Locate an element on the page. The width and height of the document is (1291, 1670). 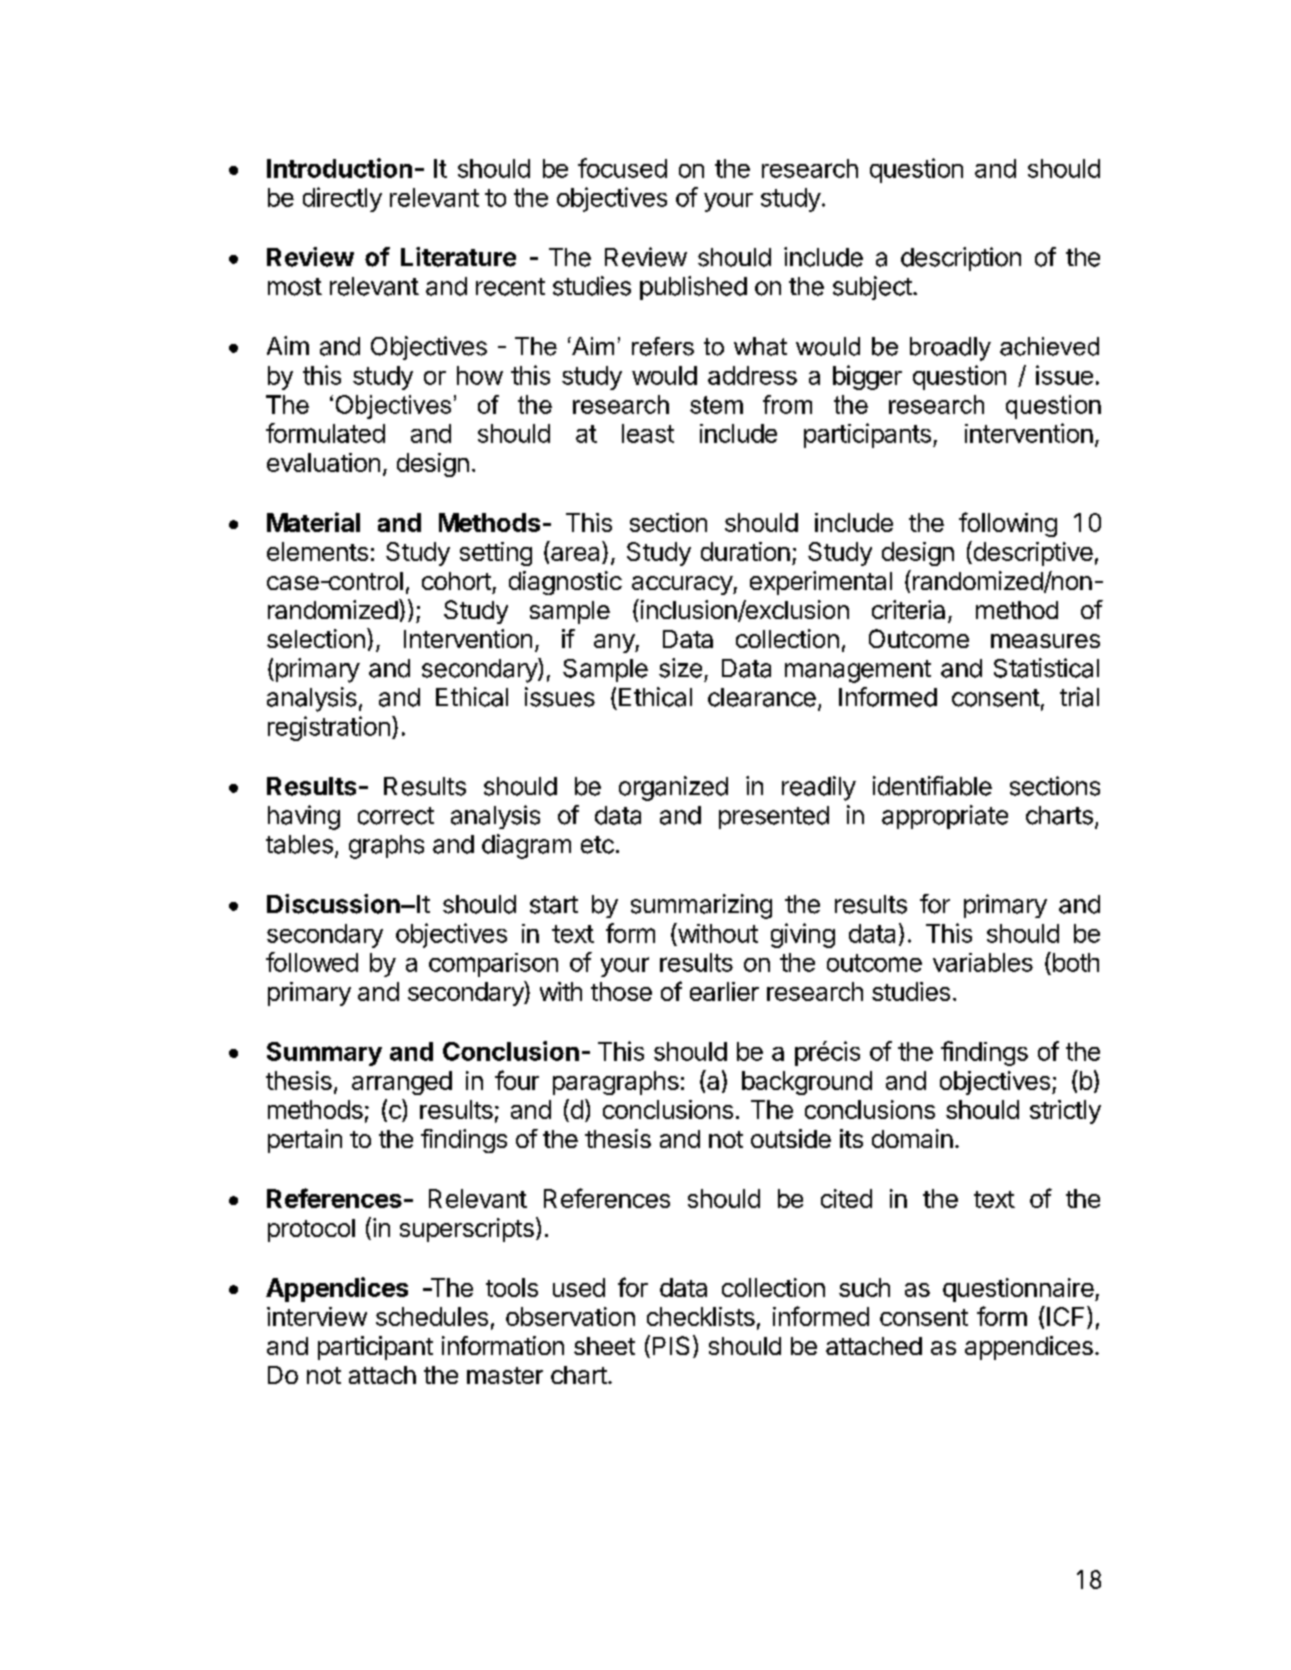
identifiable is located at coordinates (932, 786).
